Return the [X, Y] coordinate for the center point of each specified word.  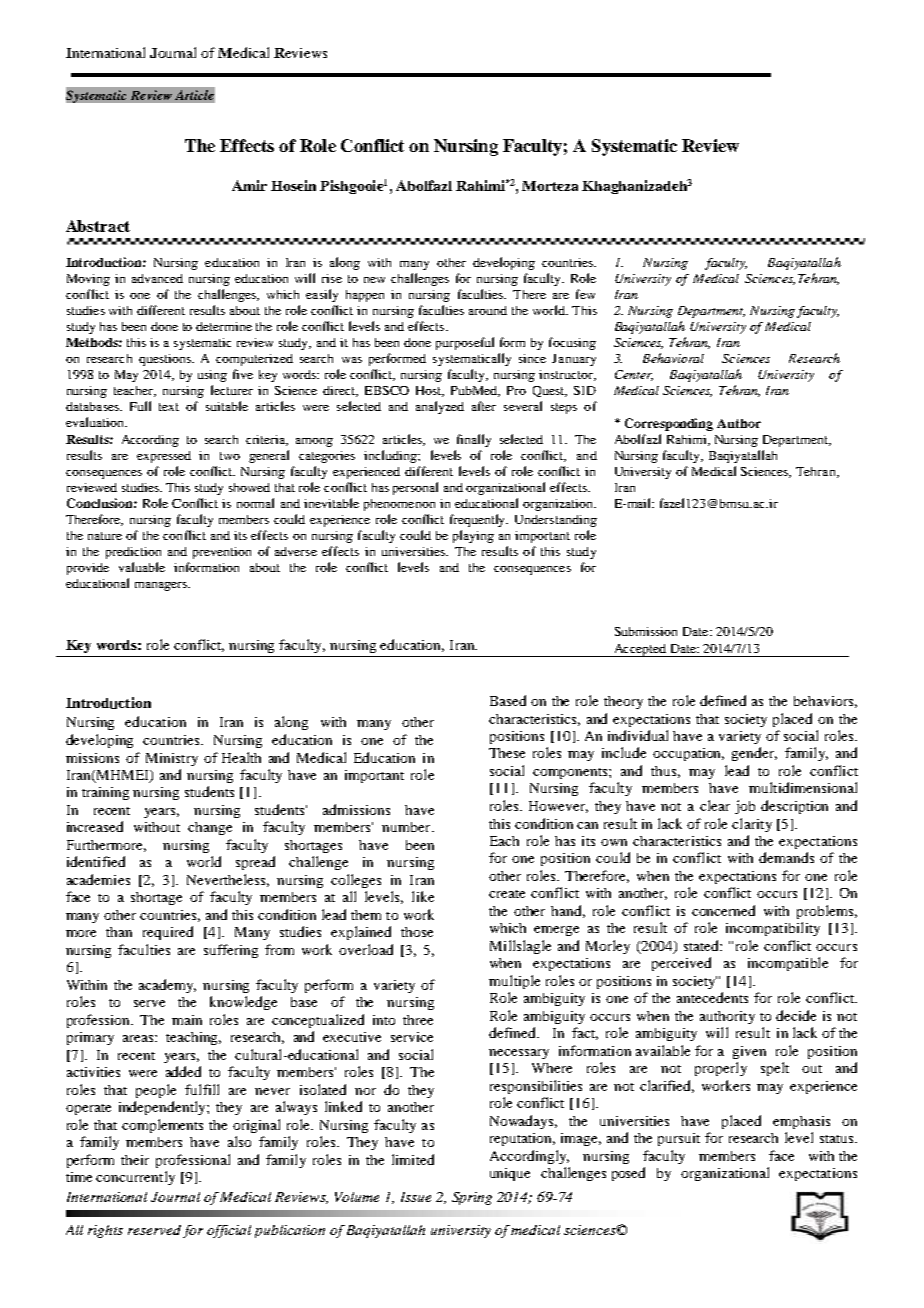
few [585, 294]
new [374, 280]
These [507, 753]
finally [474, 440]
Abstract [98, 226]
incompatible [788, 964]
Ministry [172, 759]
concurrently [135, 1178]
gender [754, 754]
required [168, 933]
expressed [164, 457]
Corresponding [669, 424]
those [417, 932]
